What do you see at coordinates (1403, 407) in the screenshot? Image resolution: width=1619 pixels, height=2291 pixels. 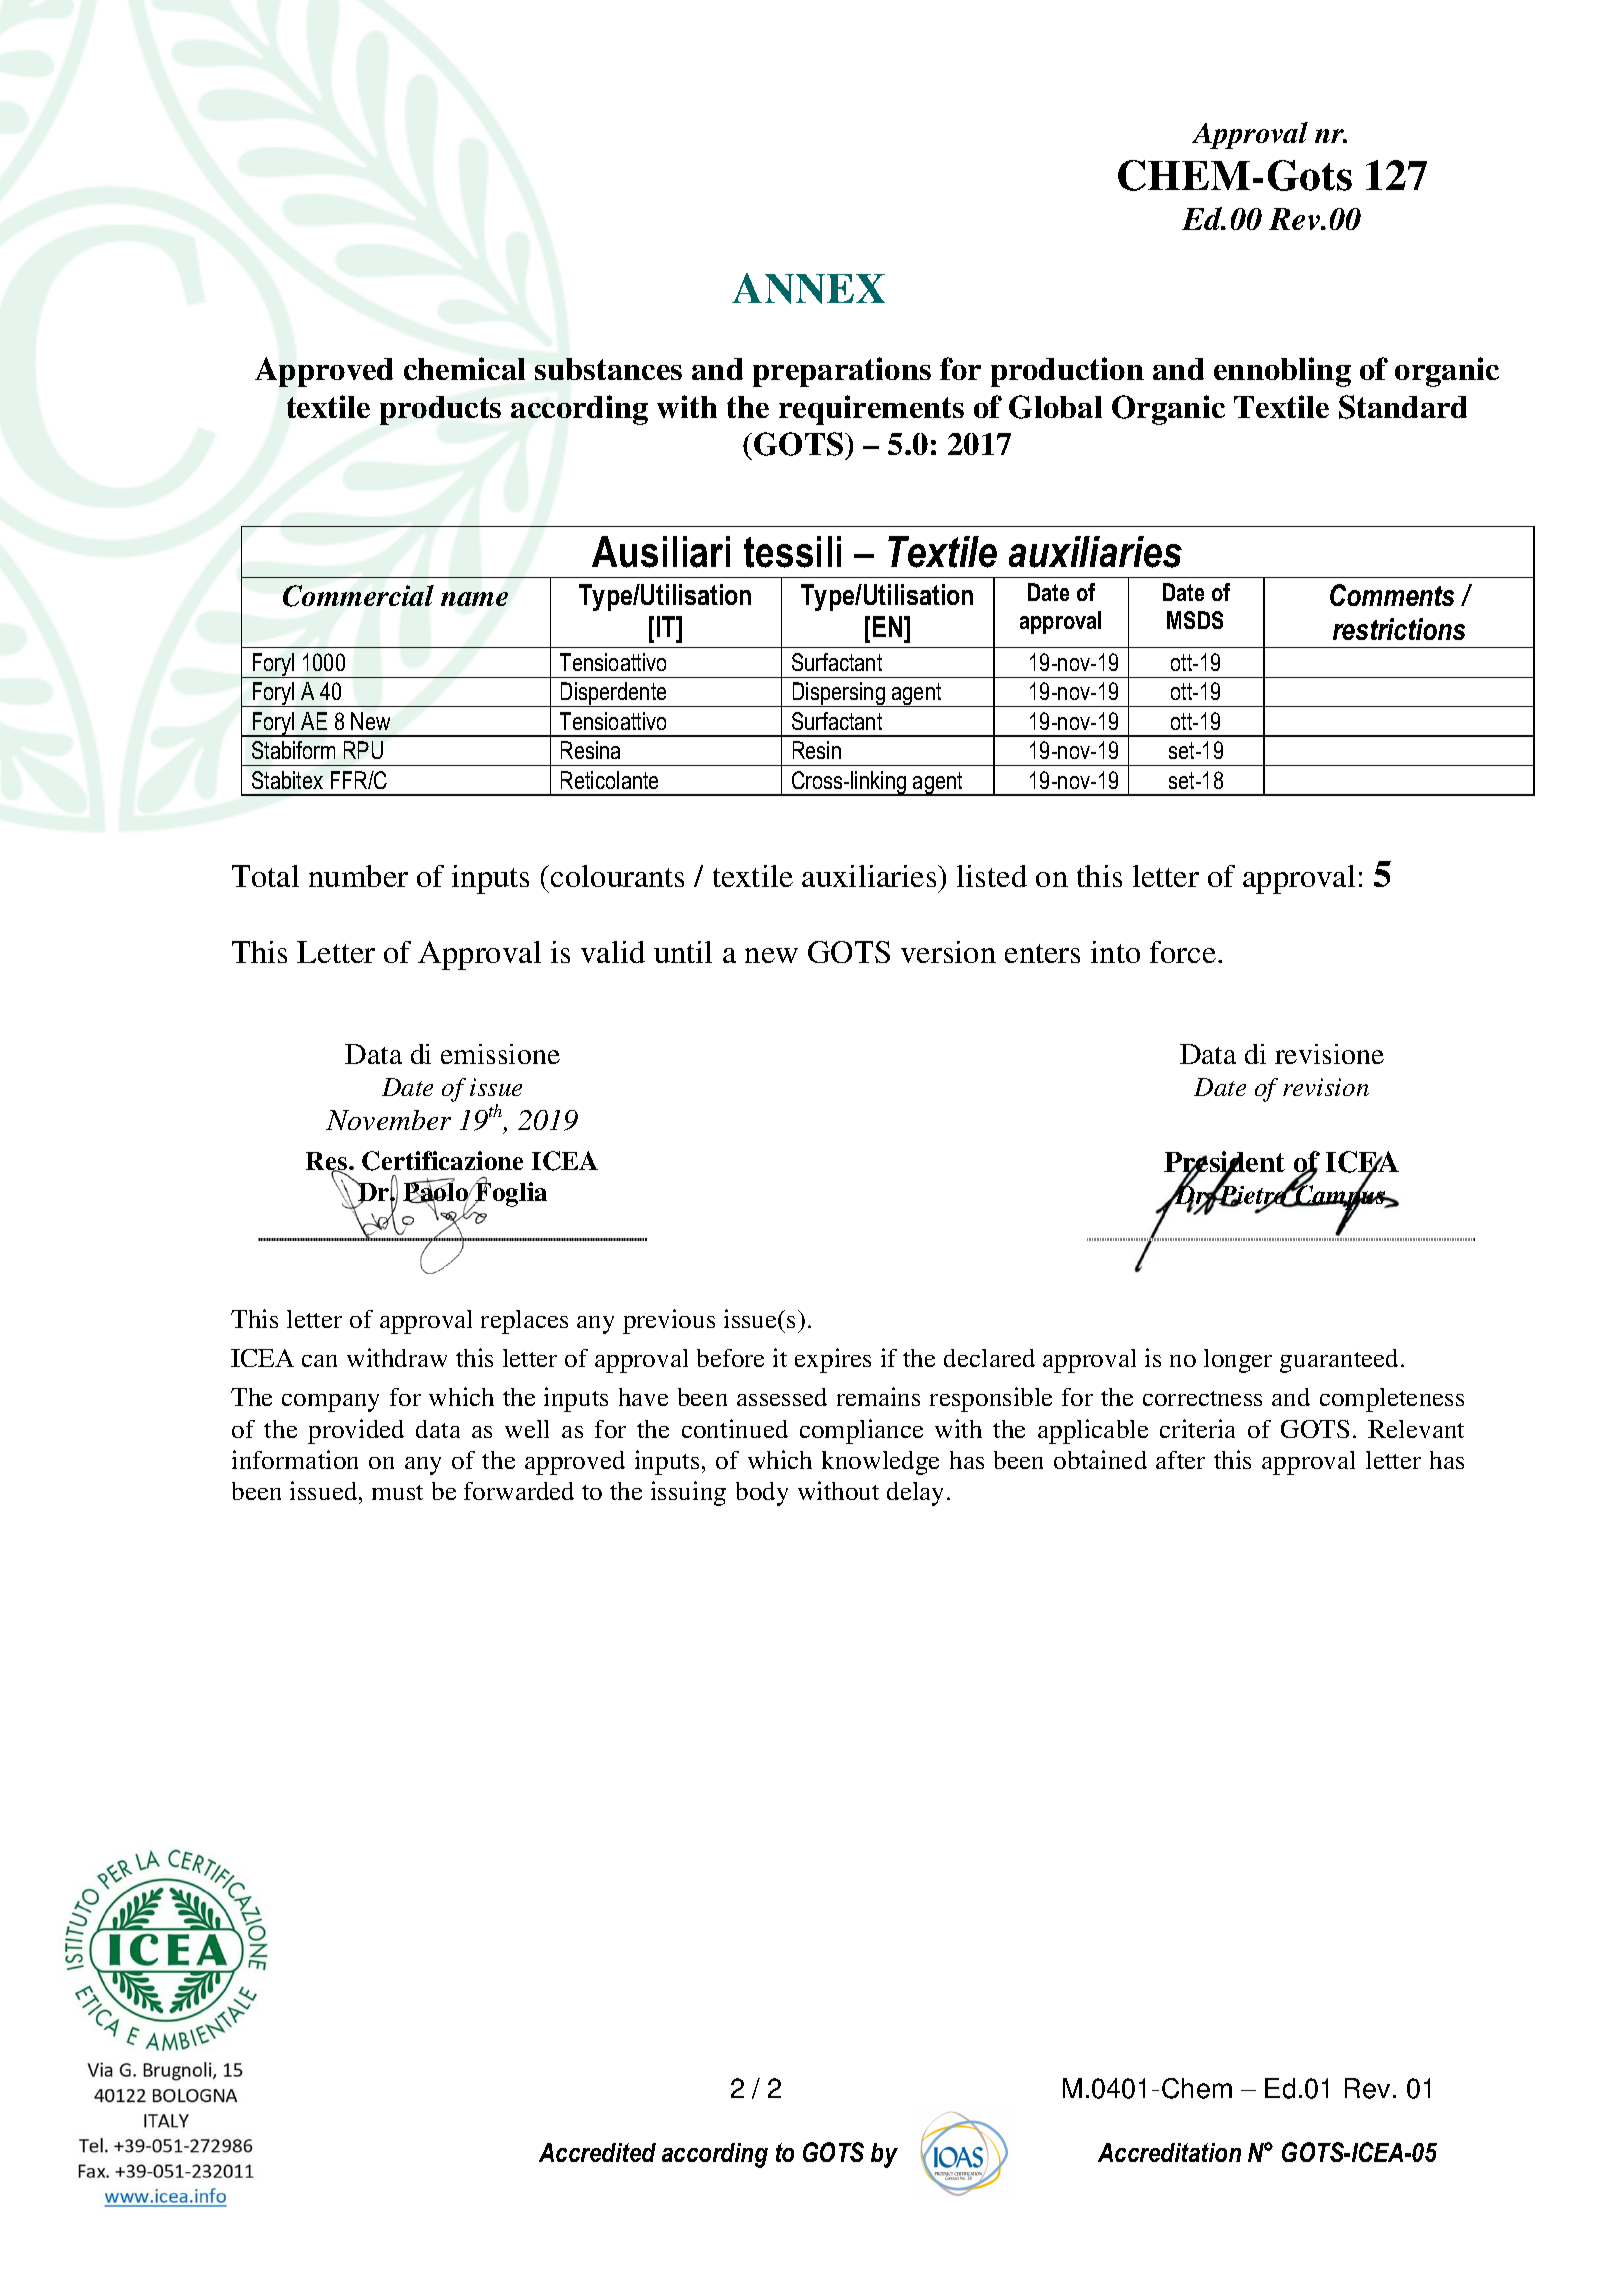 I see `Standard` at bounding box center [1403, 407].
